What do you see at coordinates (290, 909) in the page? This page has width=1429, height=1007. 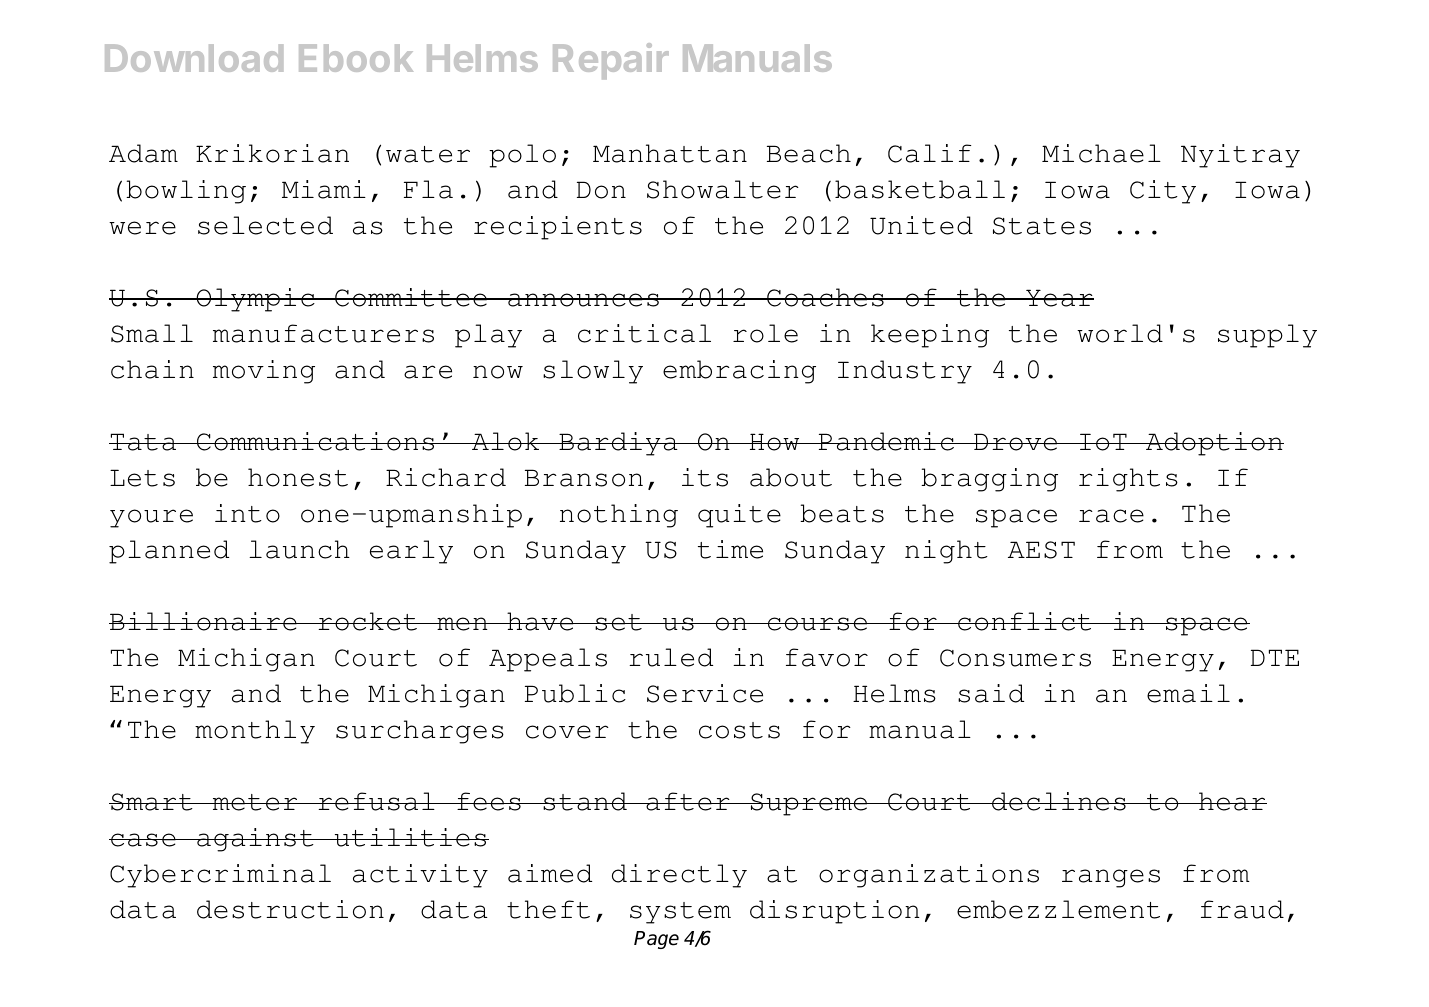 I see `destruction` at bounding box center [290, 909].
